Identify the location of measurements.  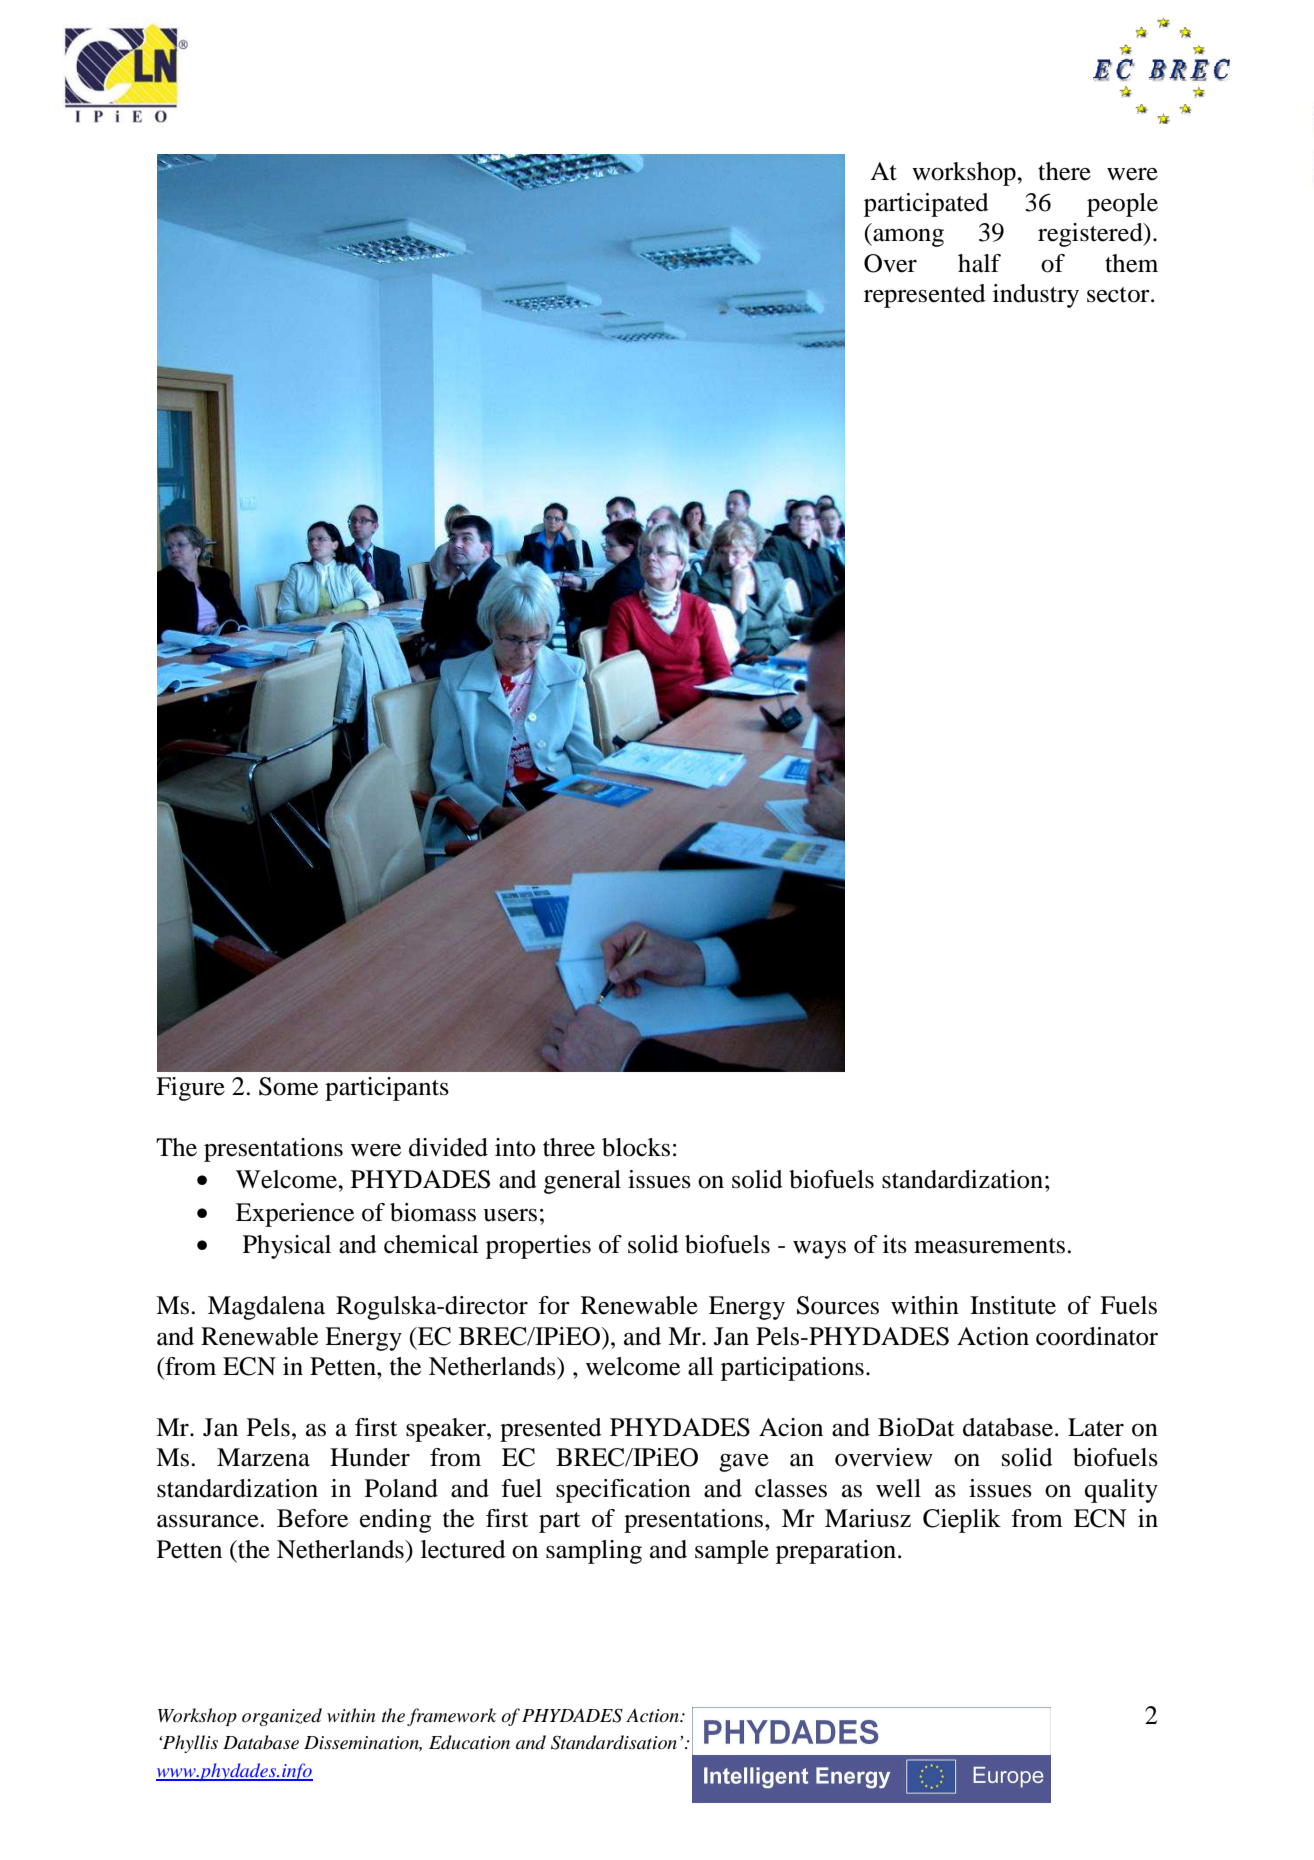
(989, 1246).
